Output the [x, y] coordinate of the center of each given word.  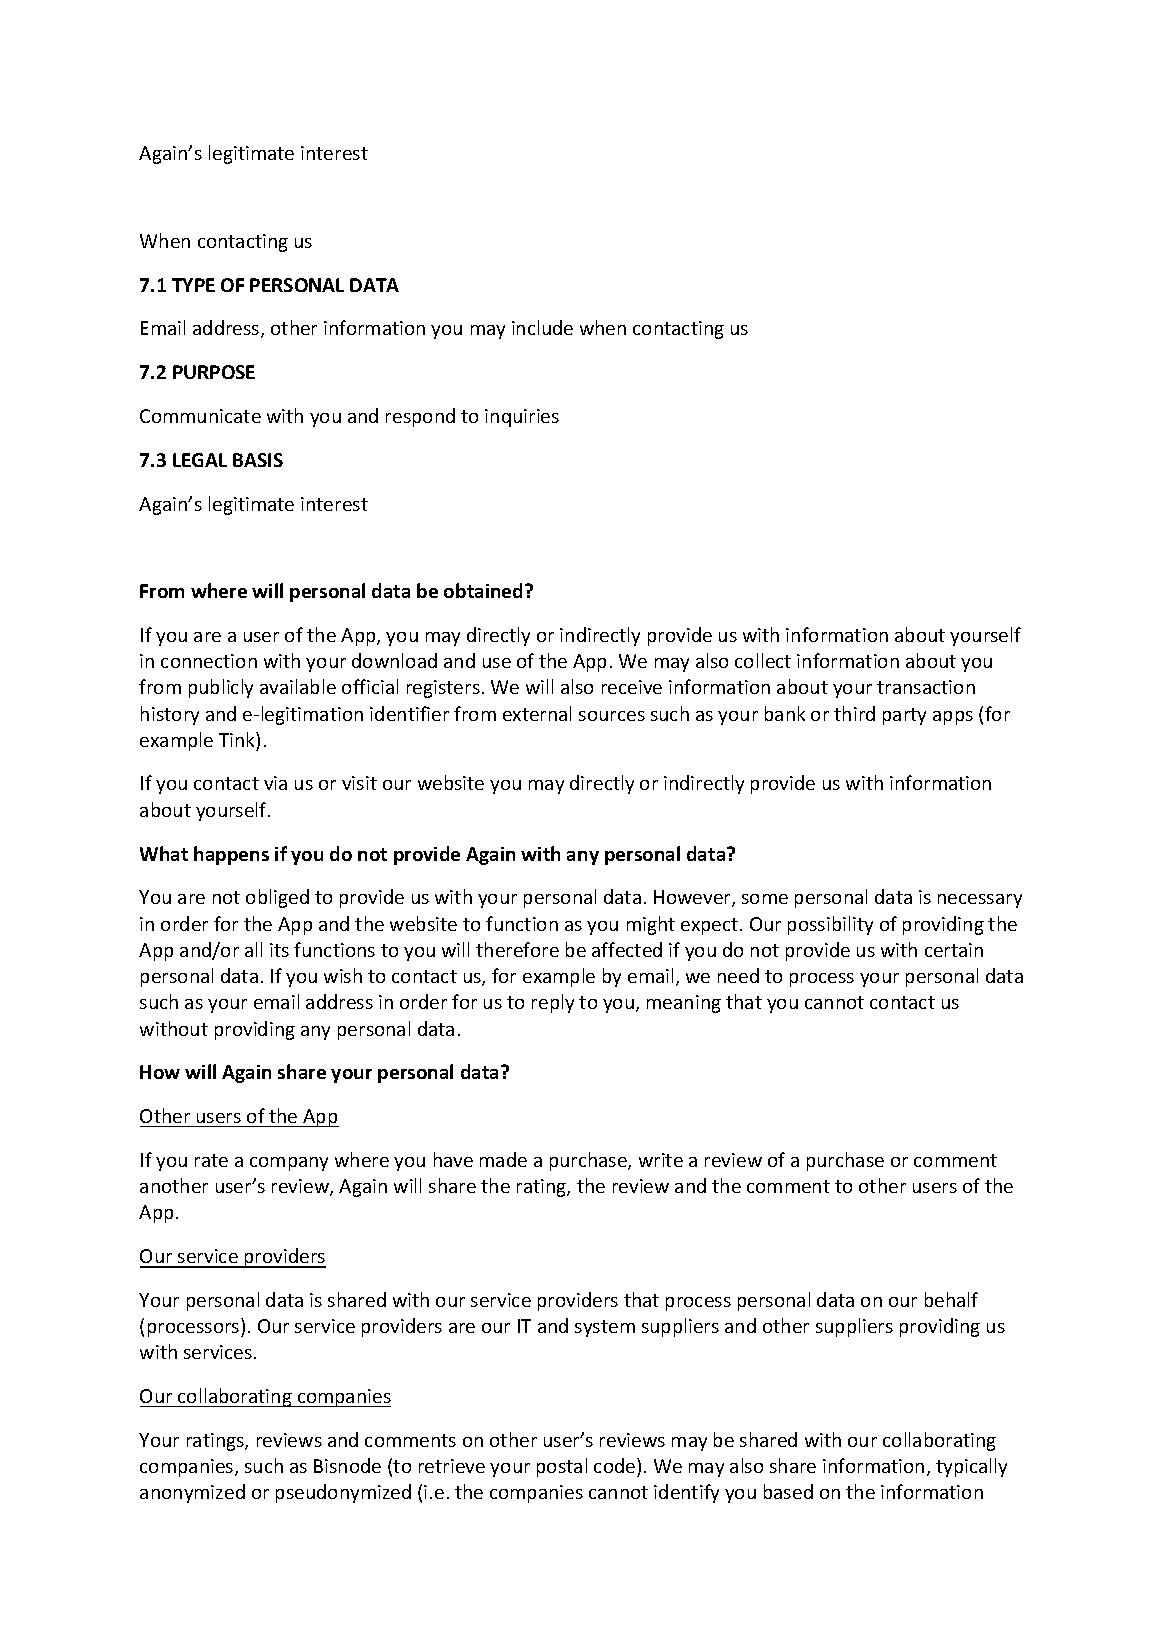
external [537, 713]
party [904, 716]
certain [954, 950]
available [298, 686]
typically [971, 1467]
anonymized [192, 1493]
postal [562, 1467]
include [542, 327]
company [289, 1164]
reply [553, 1003]
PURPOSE [214, 372]
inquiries [522, 418]
